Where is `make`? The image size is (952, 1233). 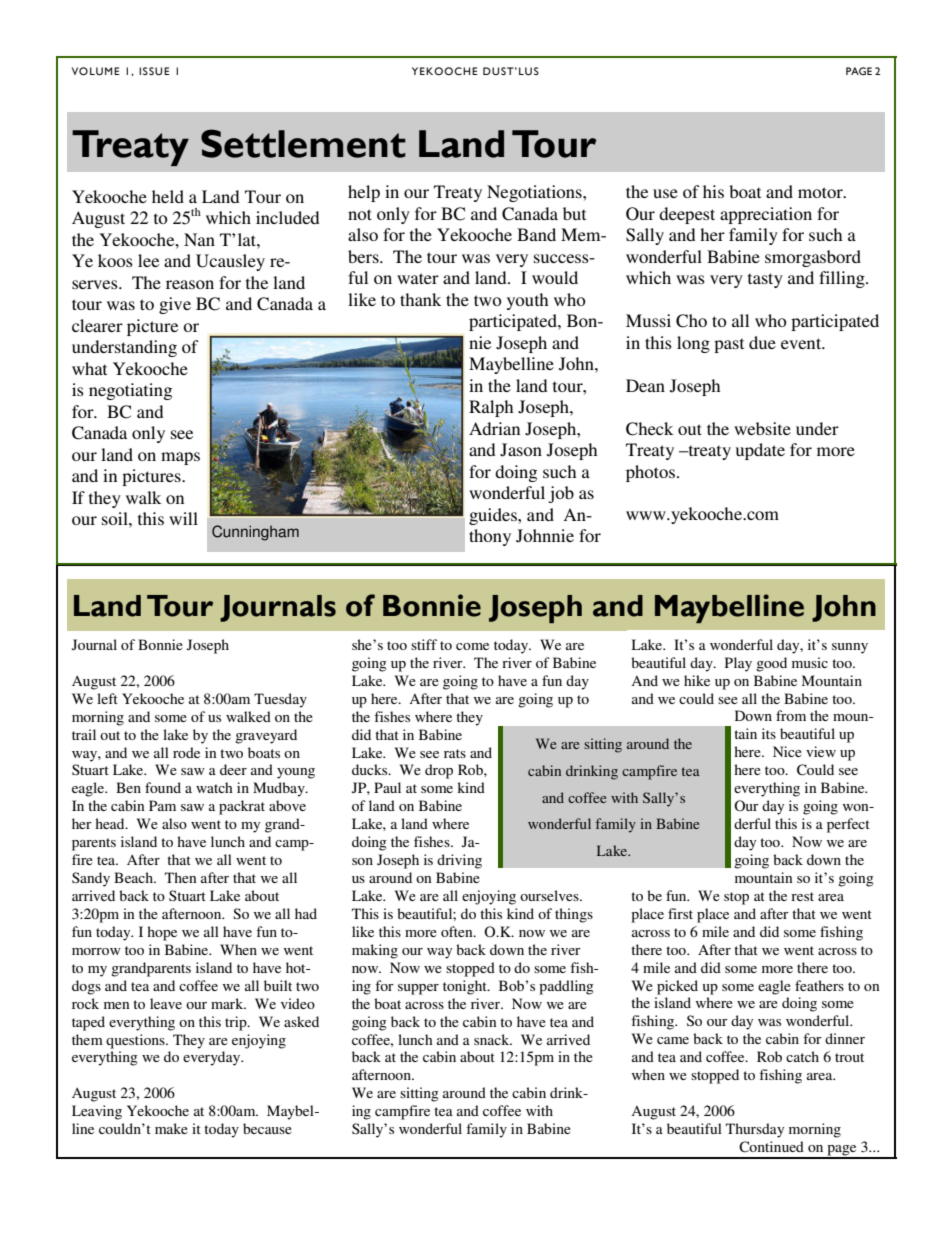
make is located at coordinates (171, 1128).
